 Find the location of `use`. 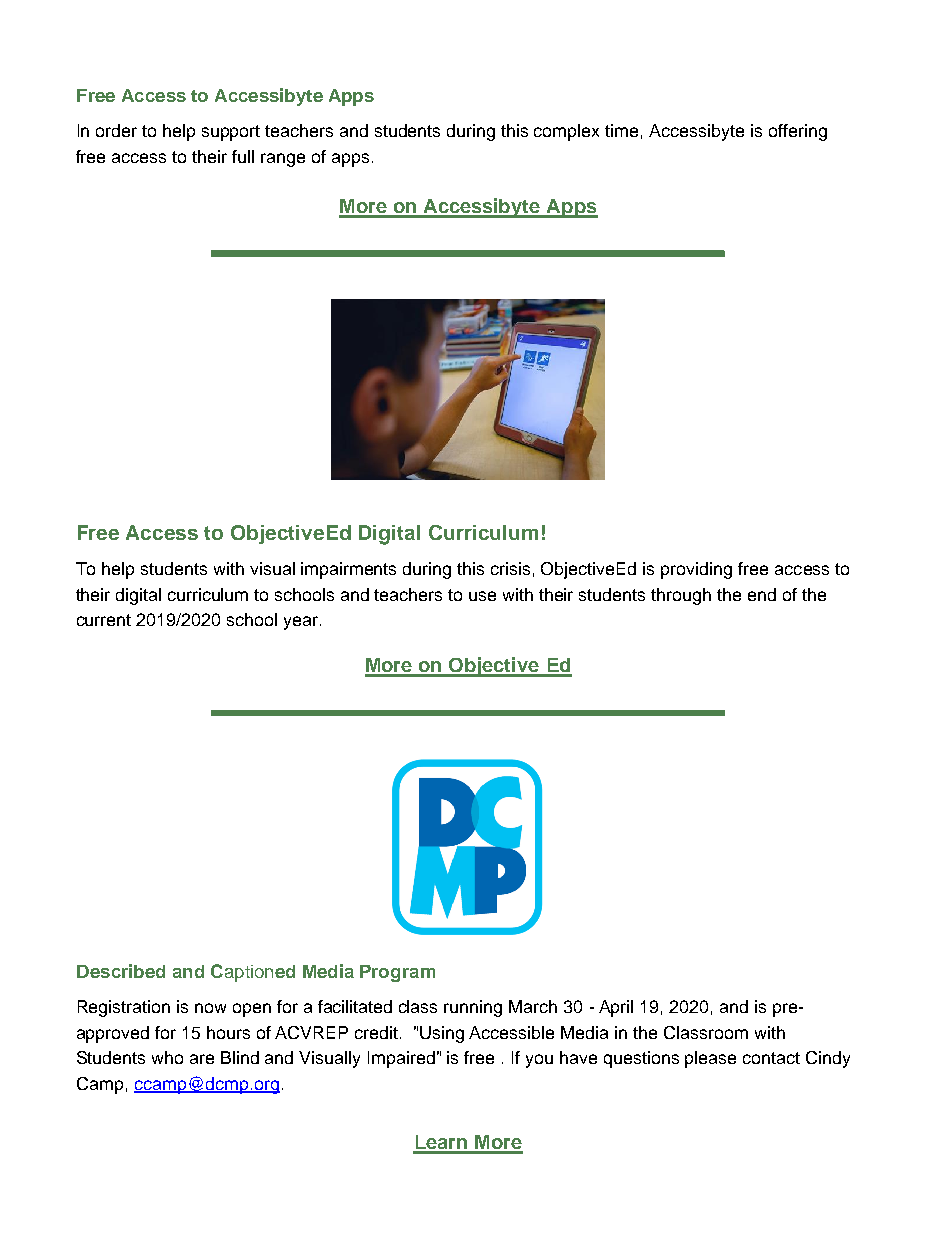

use is located at coordinates (482, 596).
